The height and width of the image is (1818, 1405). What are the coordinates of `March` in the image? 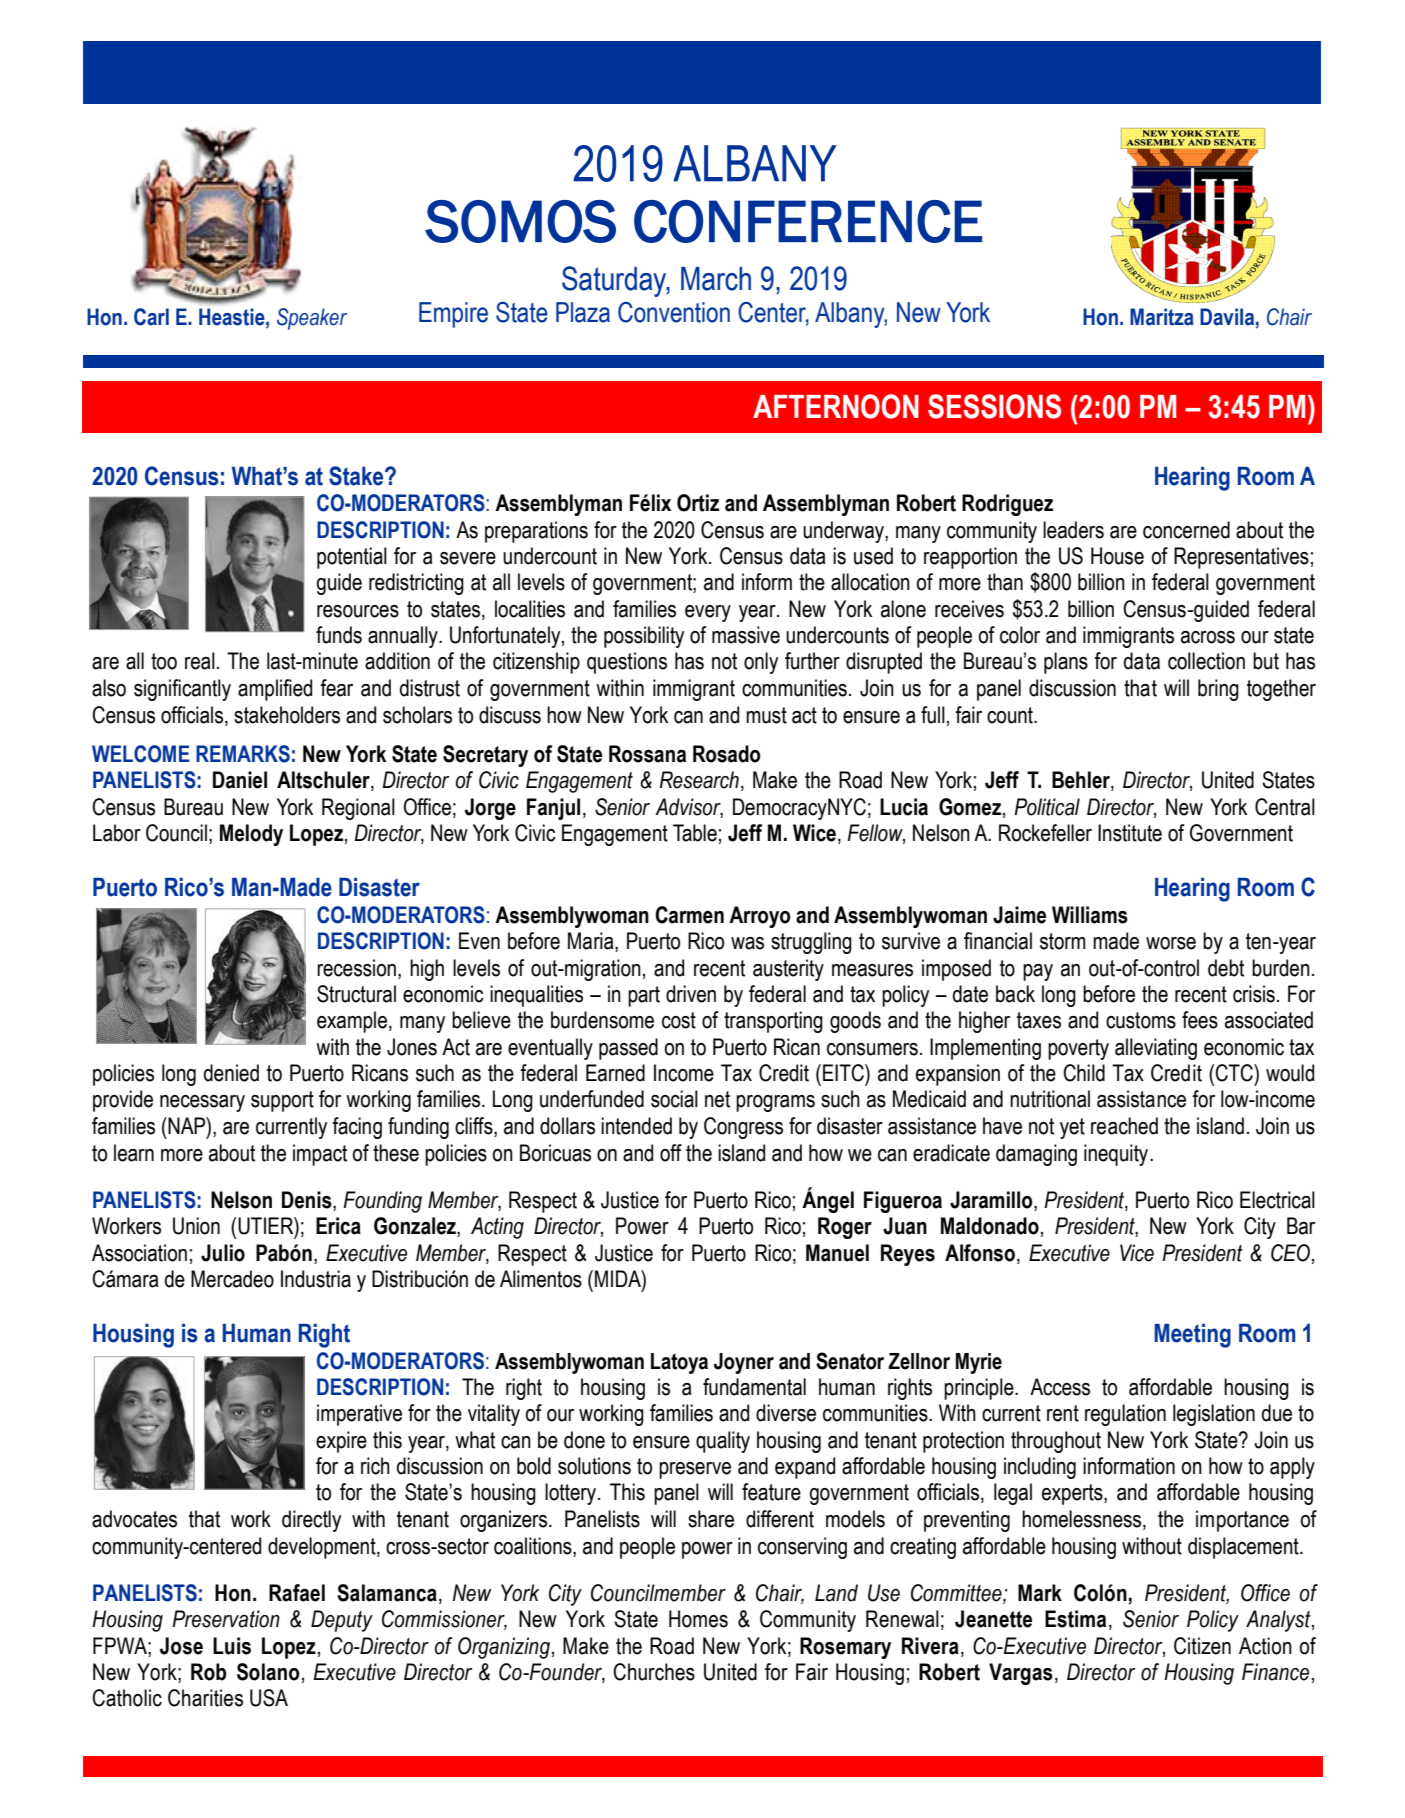 It's located at (716, 279).
